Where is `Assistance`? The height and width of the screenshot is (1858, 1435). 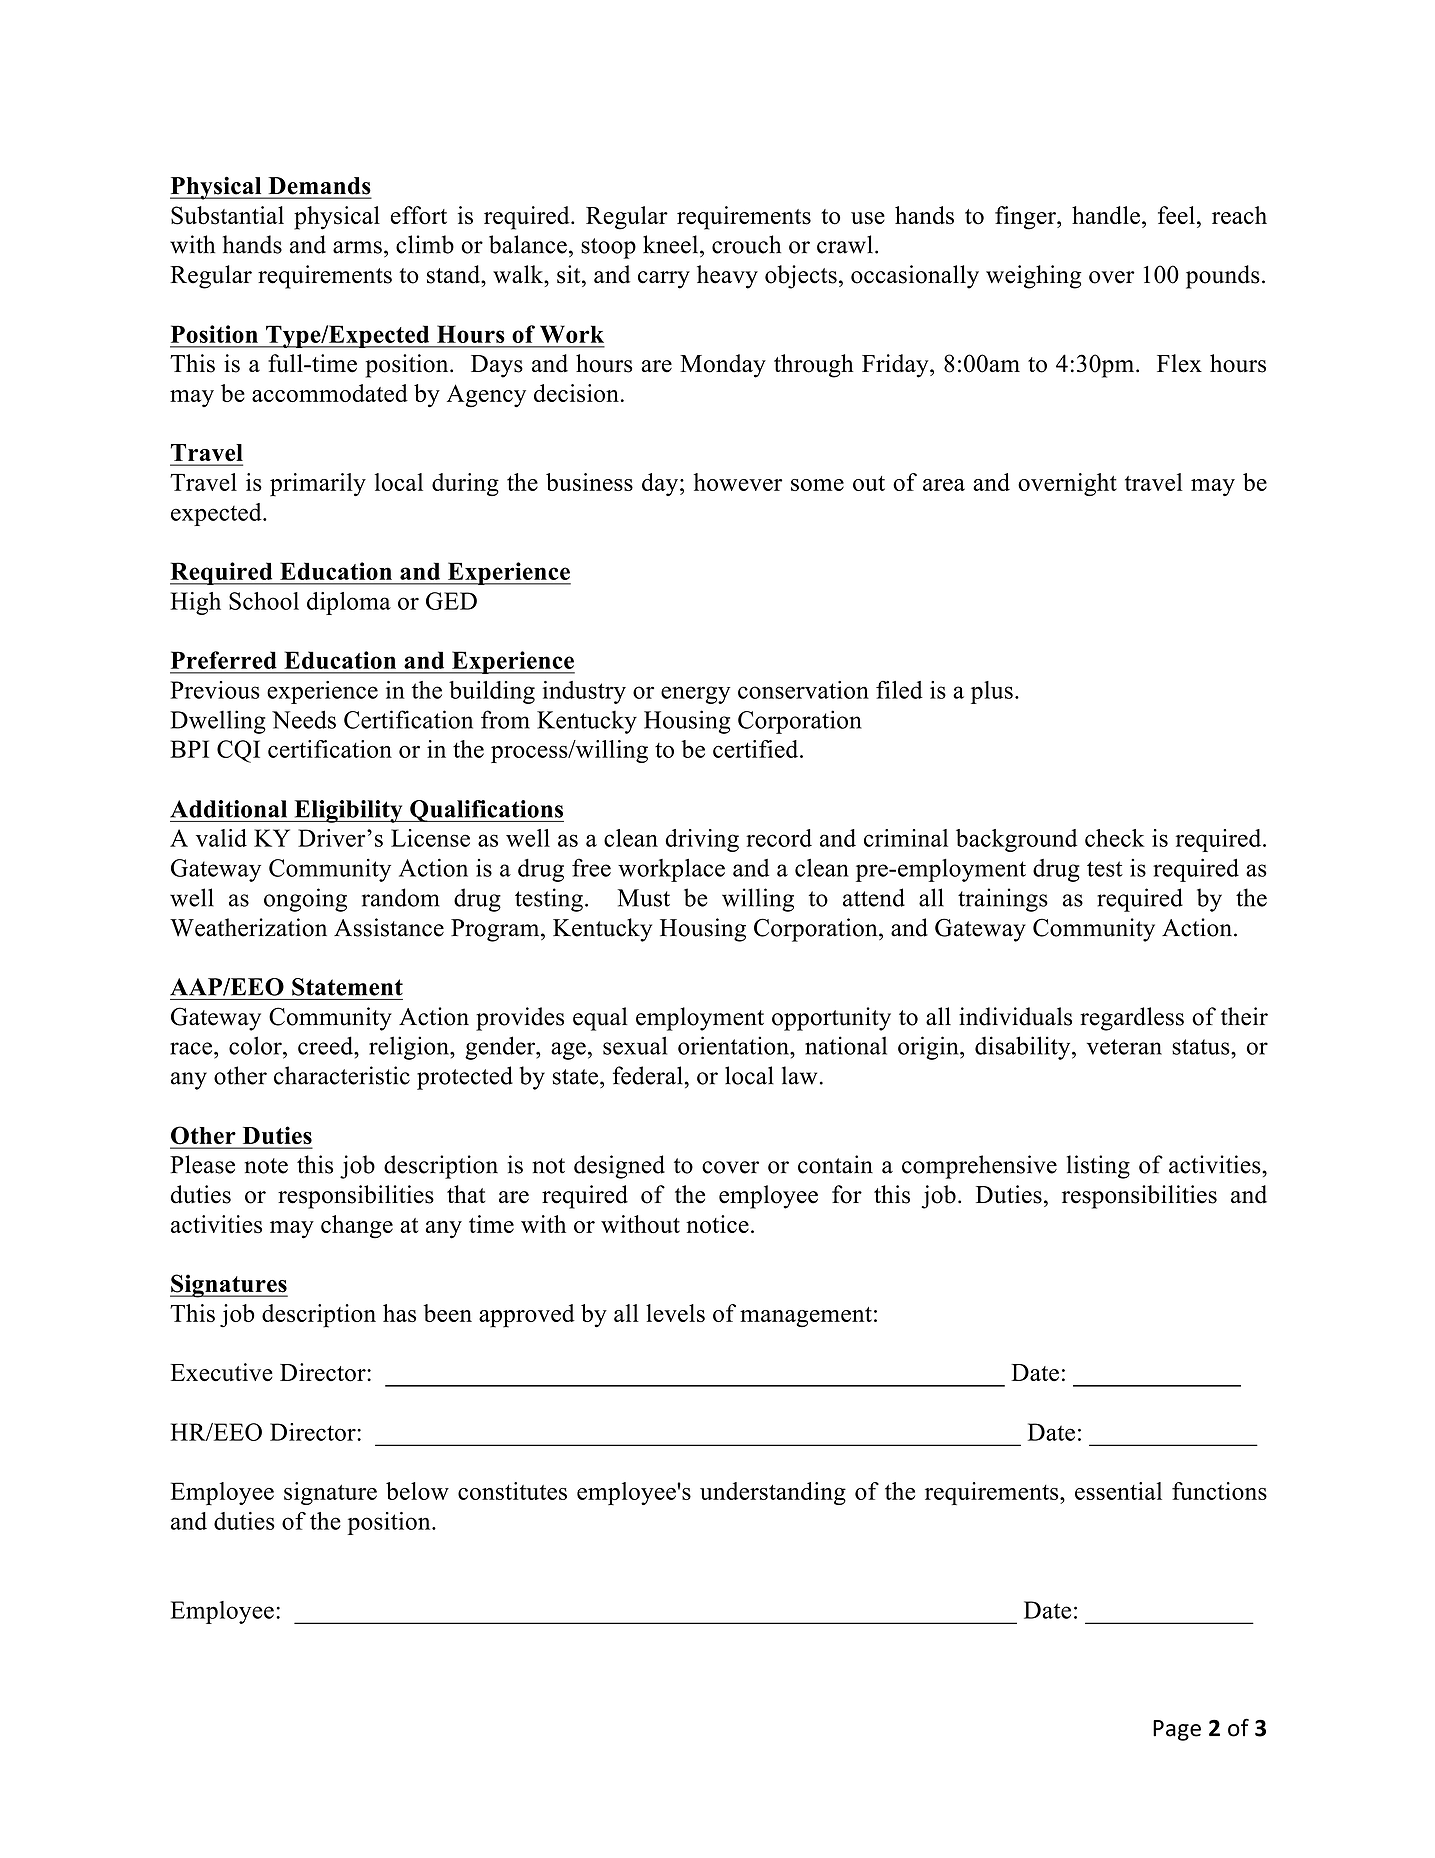 Assistance is located at coordinates (389, 927).
